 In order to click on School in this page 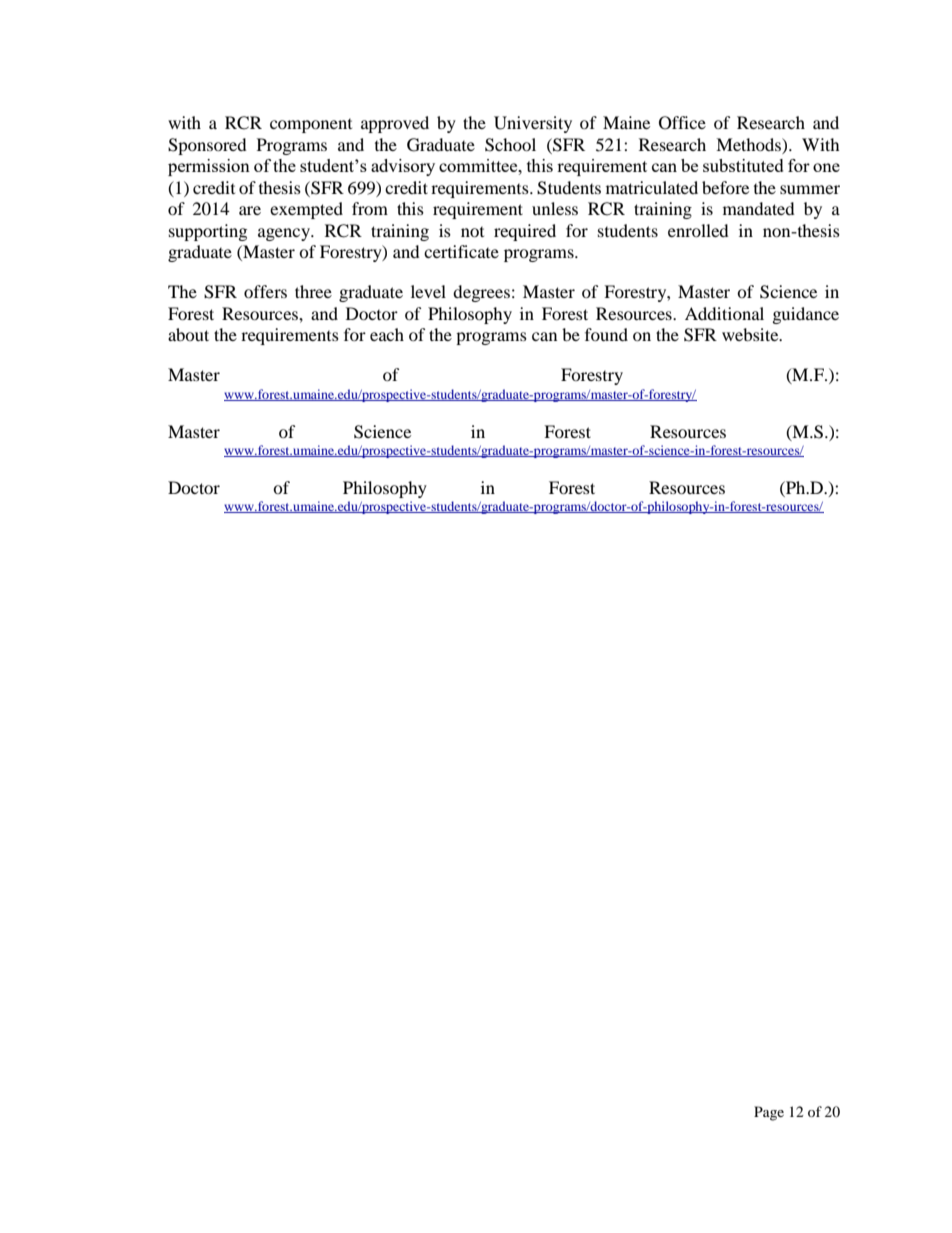, I will do `click(510, 145)`.
